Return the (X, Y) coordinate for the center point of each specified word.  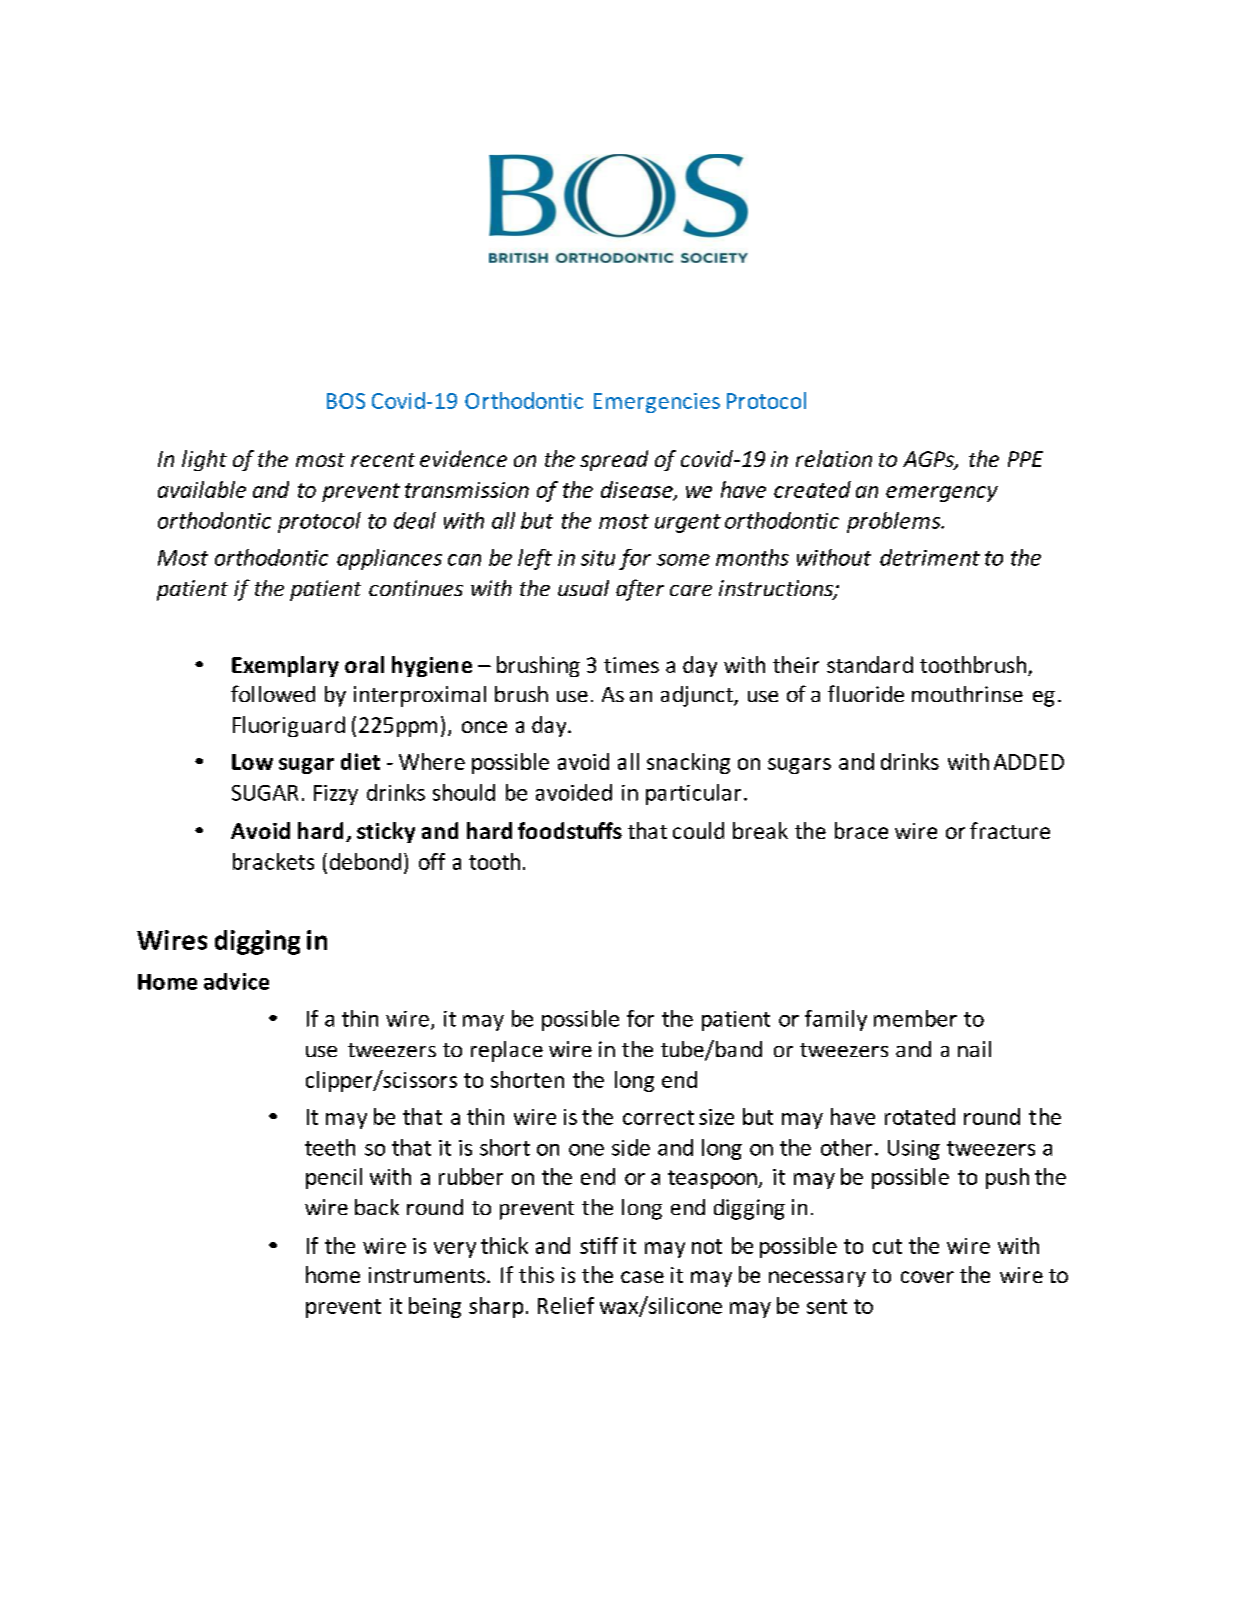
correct (658, 1117)
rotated (920, 1116)
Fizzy (336, 795)
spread (614, 460)
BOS (346, 401)
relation (834, 458)
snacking (688, 763)
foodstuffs (570, 830)
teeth (330, 1147)
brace (861, 830)
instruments (427, 1275)
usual (583, 588)
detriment (930, 557)
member (915, 1018)
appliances (389, 559)
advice (236, 981)
